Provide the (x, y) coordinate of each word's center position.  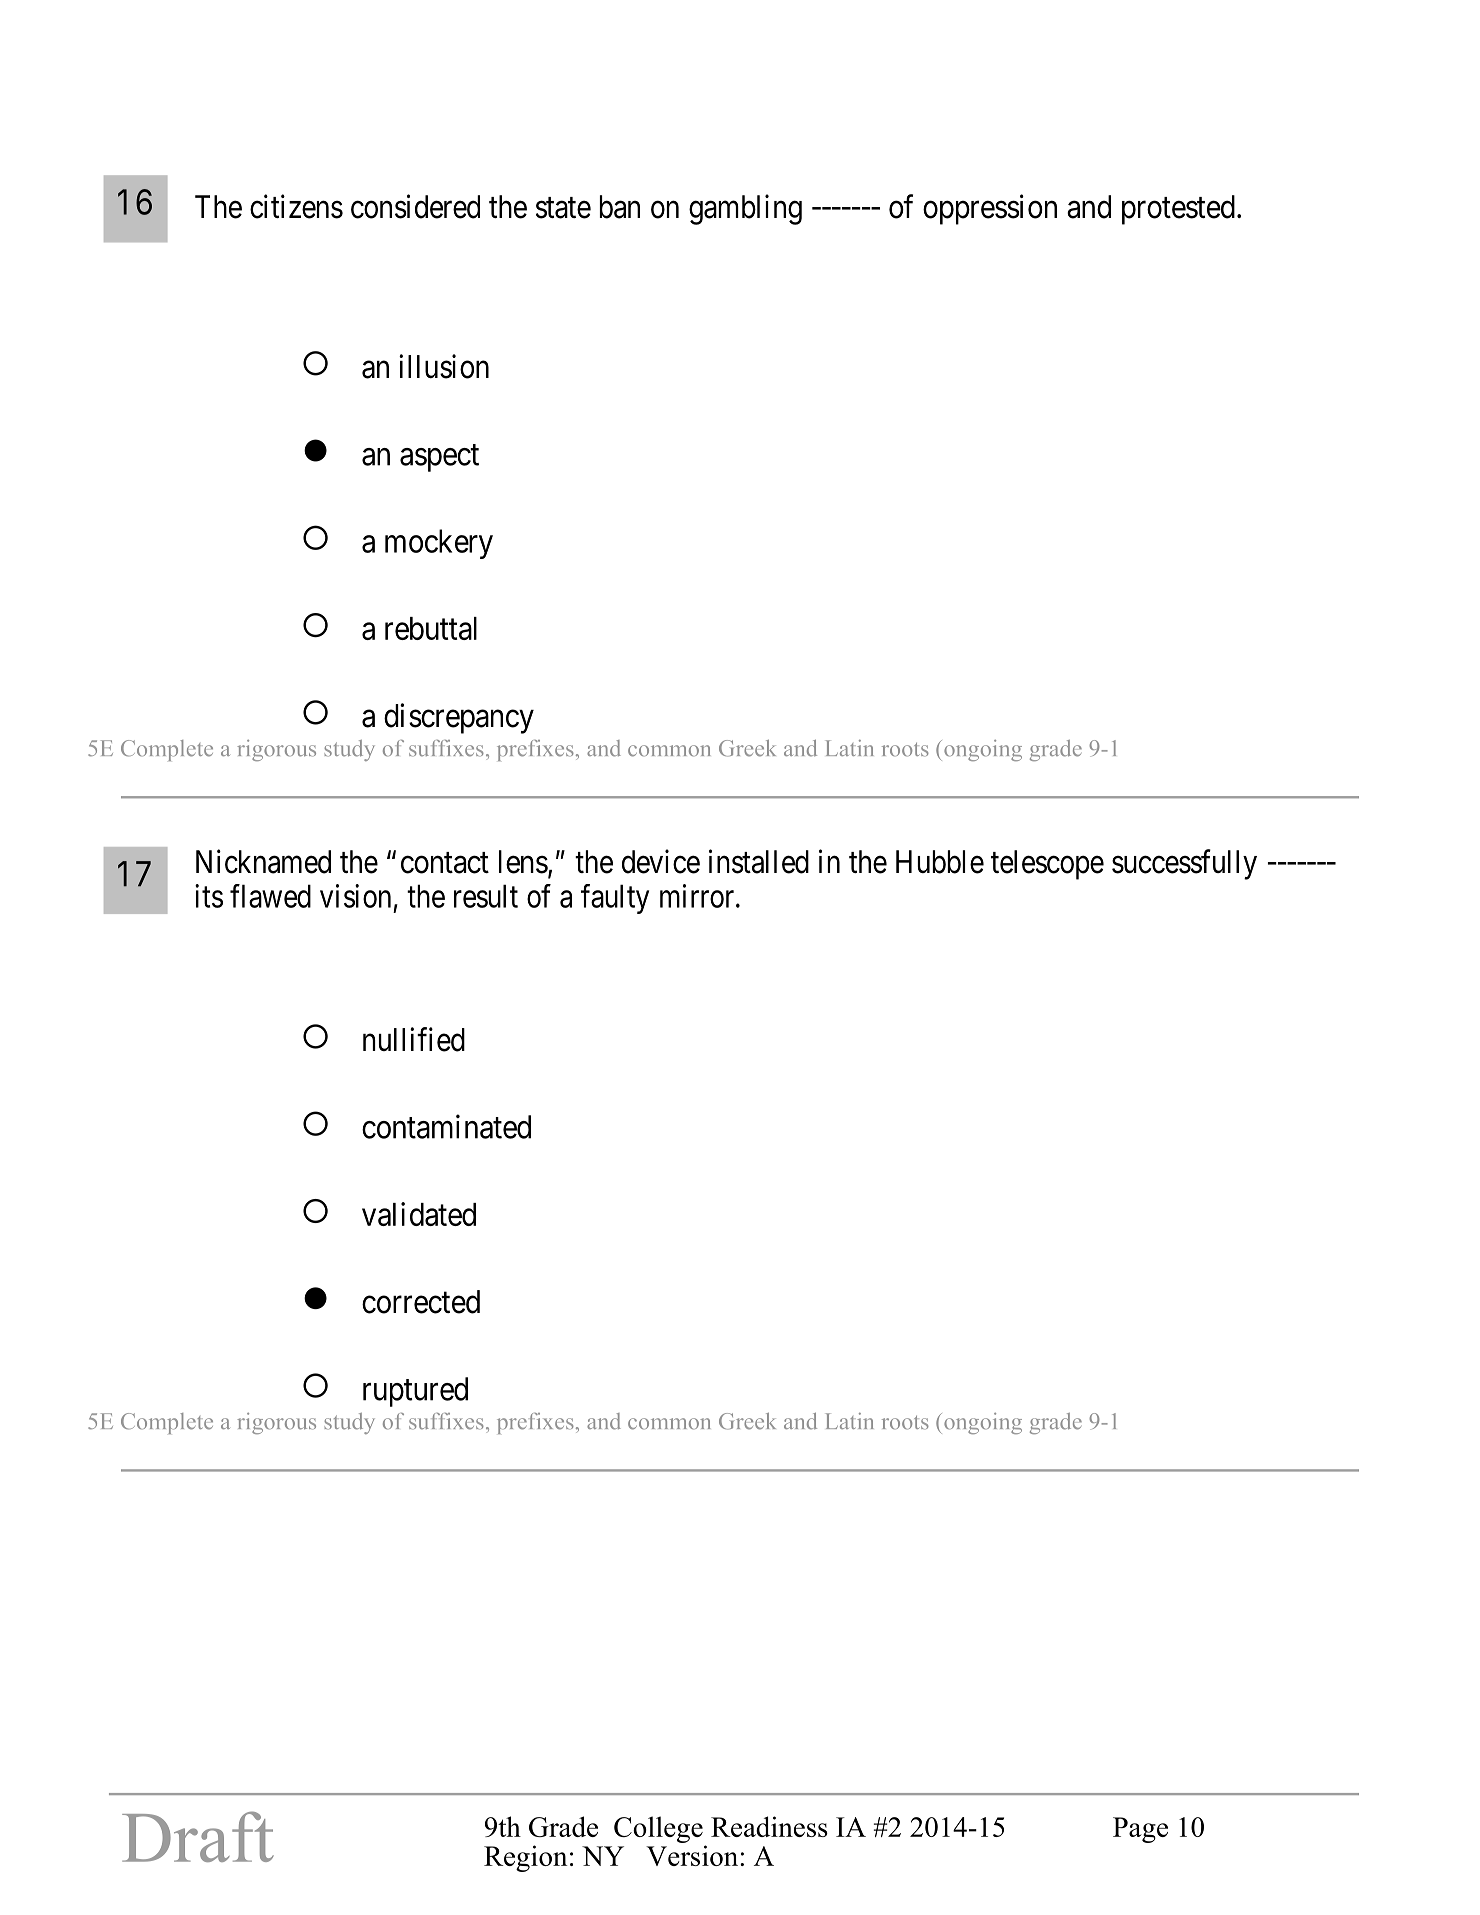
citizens (296, 206)
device (661, 861)
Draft (198, 1836)
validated (419, 1214)
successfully (1184, 864)
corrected (421, 1302)
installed (759, 861)
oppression (990, 209)
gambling (745, 209)
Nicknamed (263, 861)
